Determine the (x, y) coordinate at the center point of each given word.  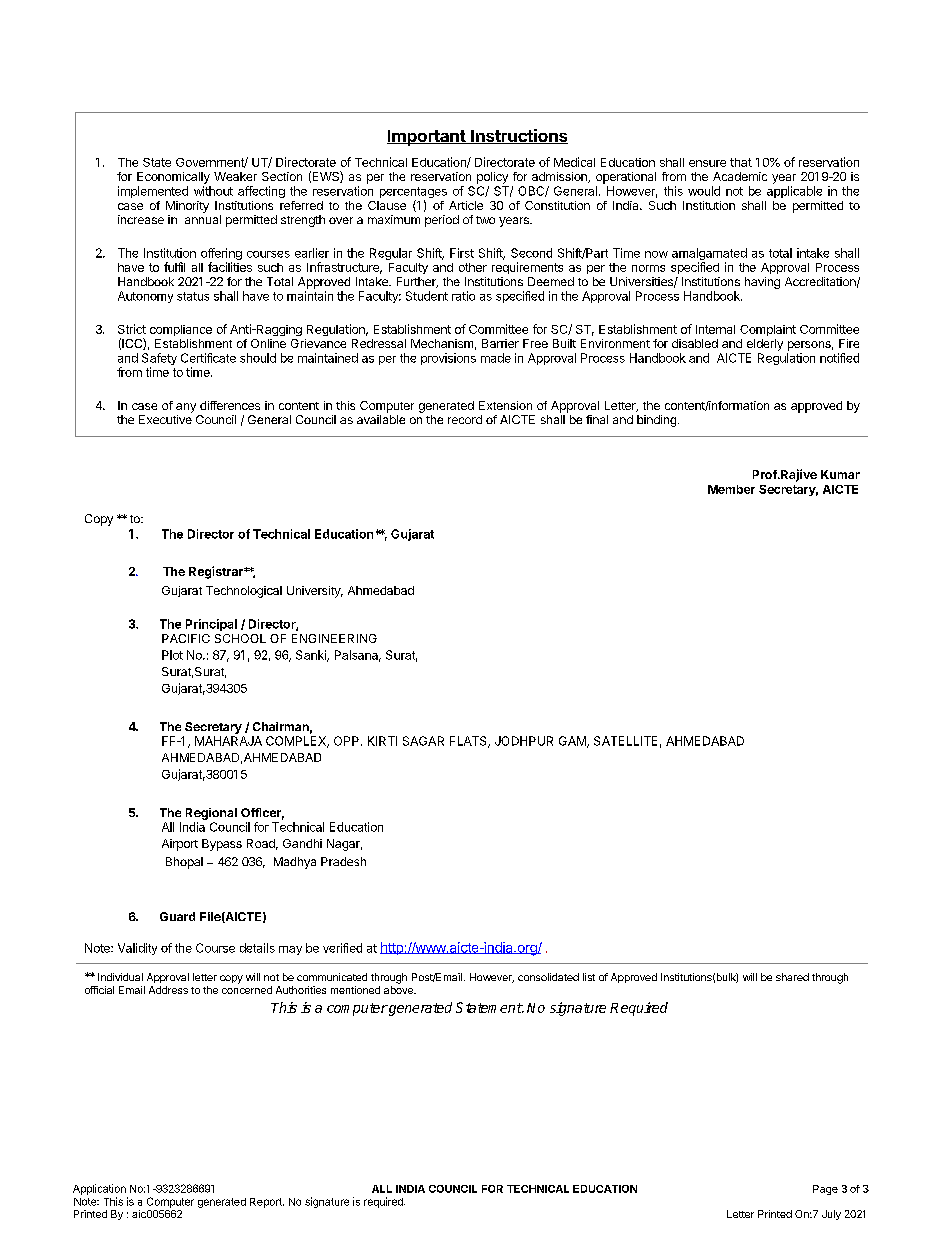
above (399, 990)
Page (825, 1190)
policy (492, 178)
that (741, 162)
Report (267, 1203)
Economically (173, 178)
